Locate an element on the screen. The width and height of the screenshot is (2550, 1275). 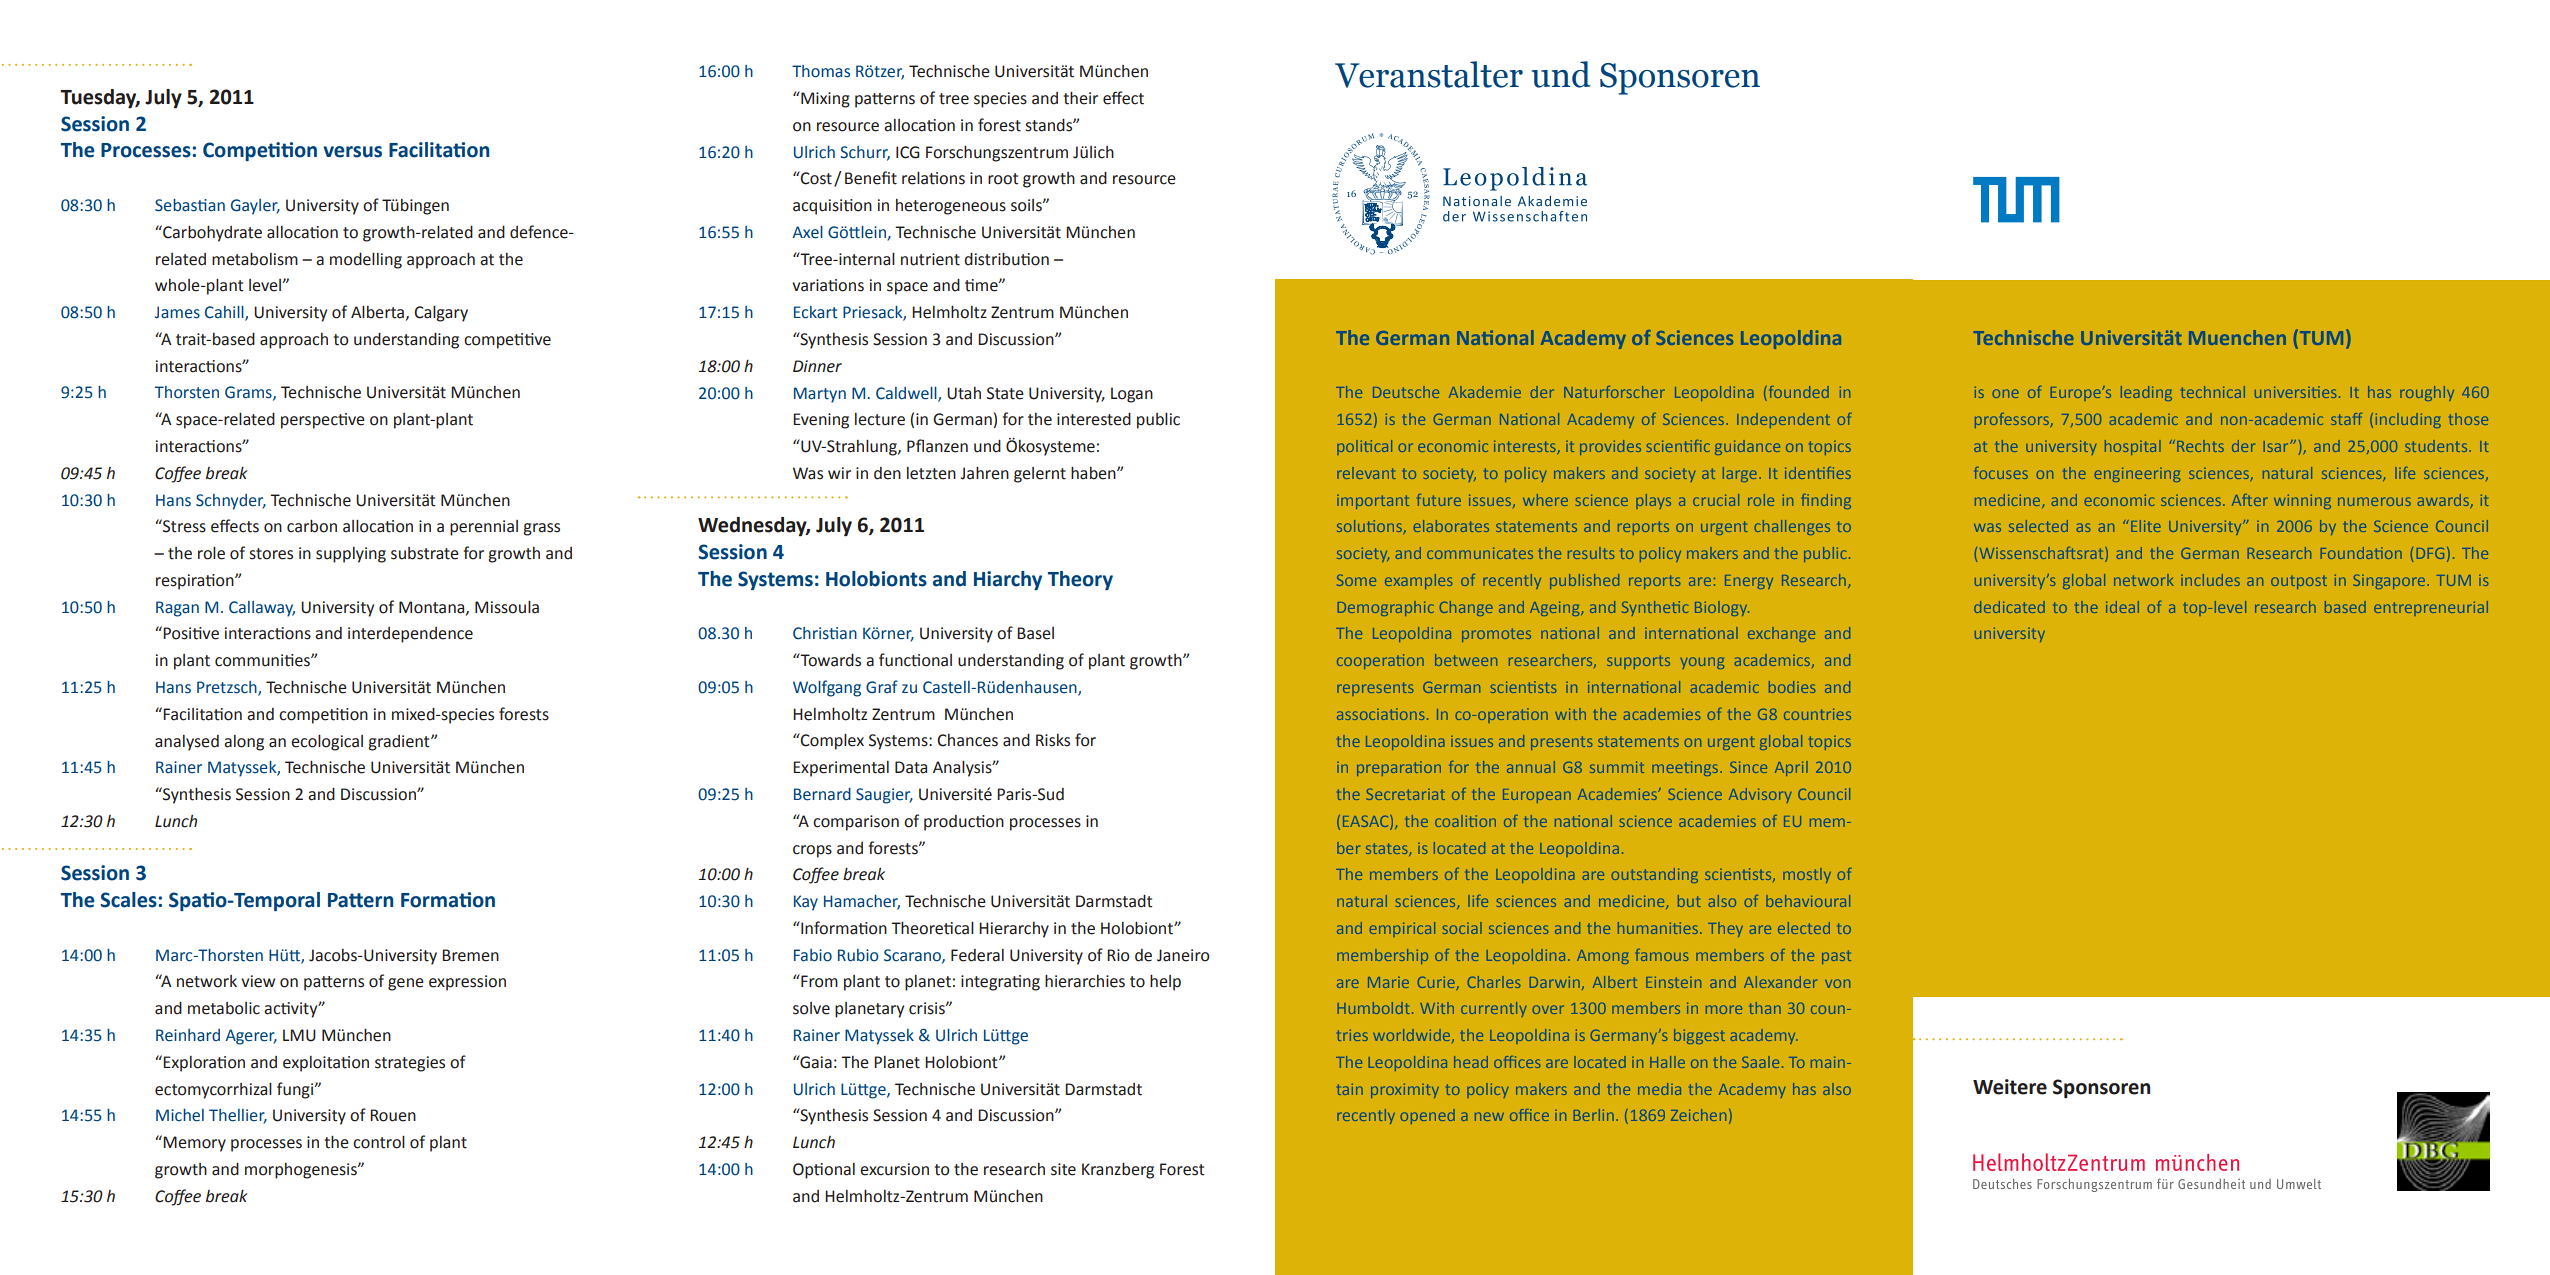
their is located at coordinates (1080, 98).
